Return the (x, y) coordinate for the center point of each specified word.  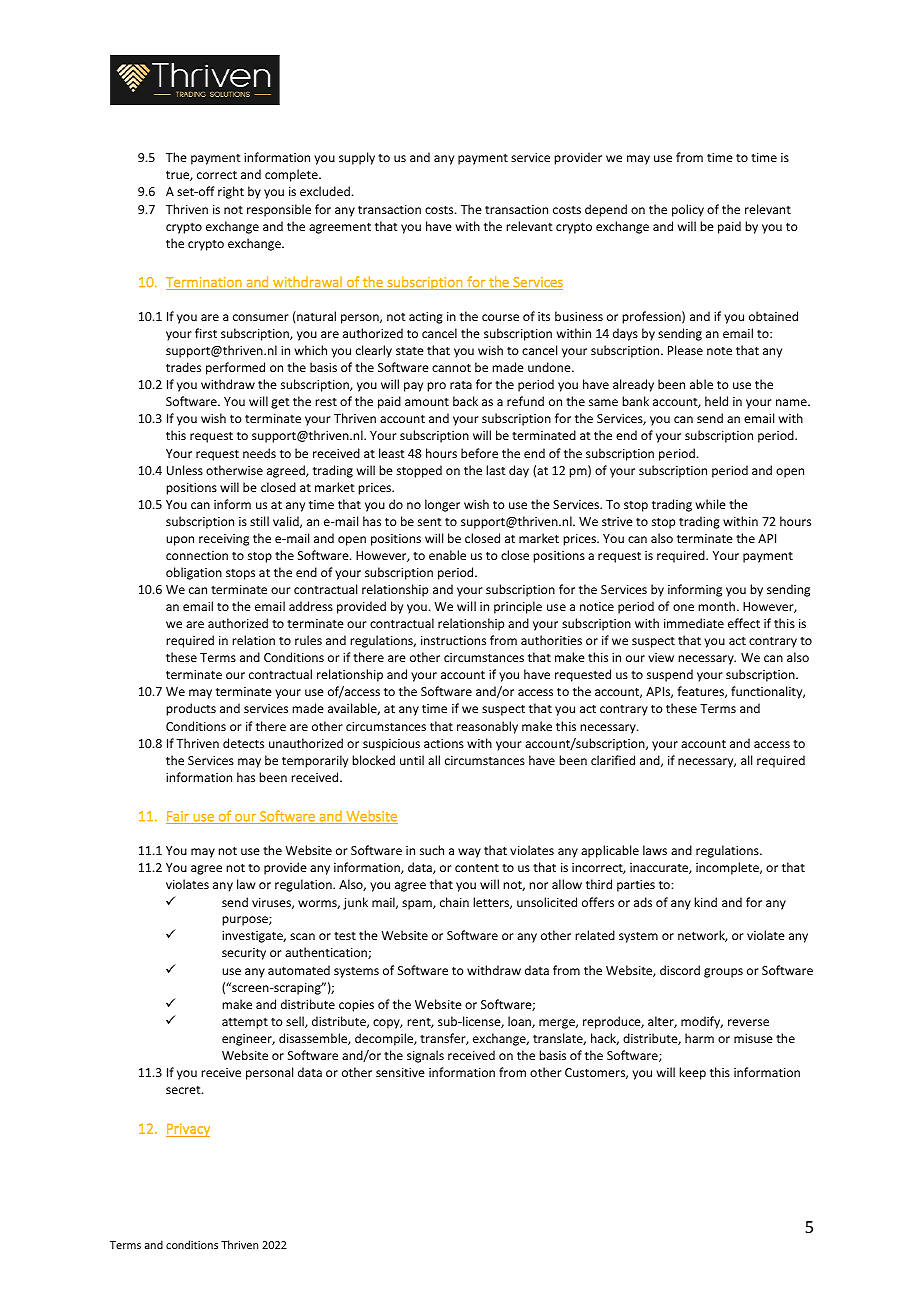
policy (688, 210)
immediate (694, 623)
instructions (453, 640)
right (231, 192)
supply (357, 158)
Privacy (188, 1130)
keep (692, 1073)
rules (308, 640)
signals (425, 1056)
